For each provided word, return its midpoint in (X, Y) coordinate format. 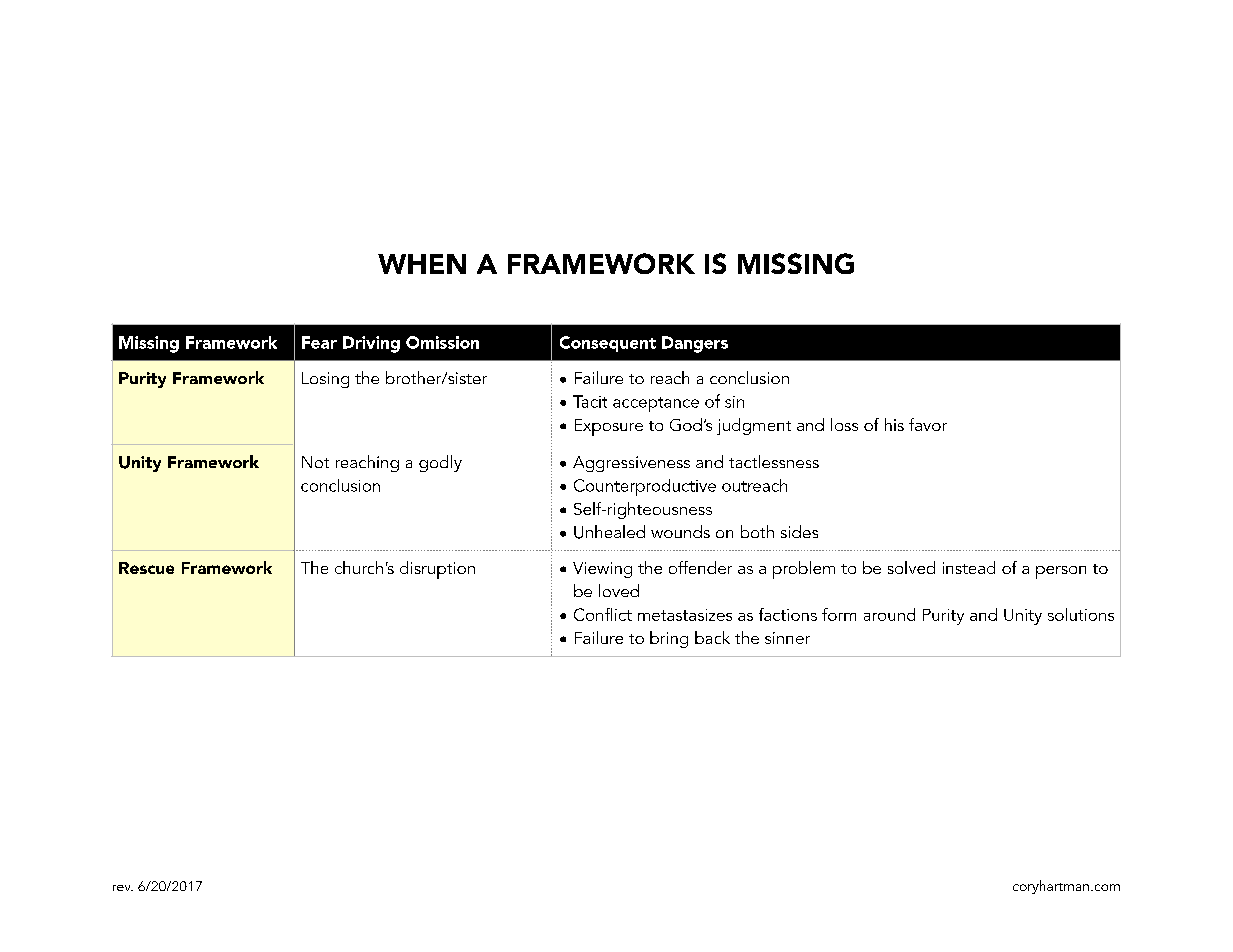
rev (123, 888)
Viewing (602, 570)
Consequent (608, 344)
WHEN (422, 264)
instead (969, 567)
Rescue (146, 568)
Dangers (695, 344)
